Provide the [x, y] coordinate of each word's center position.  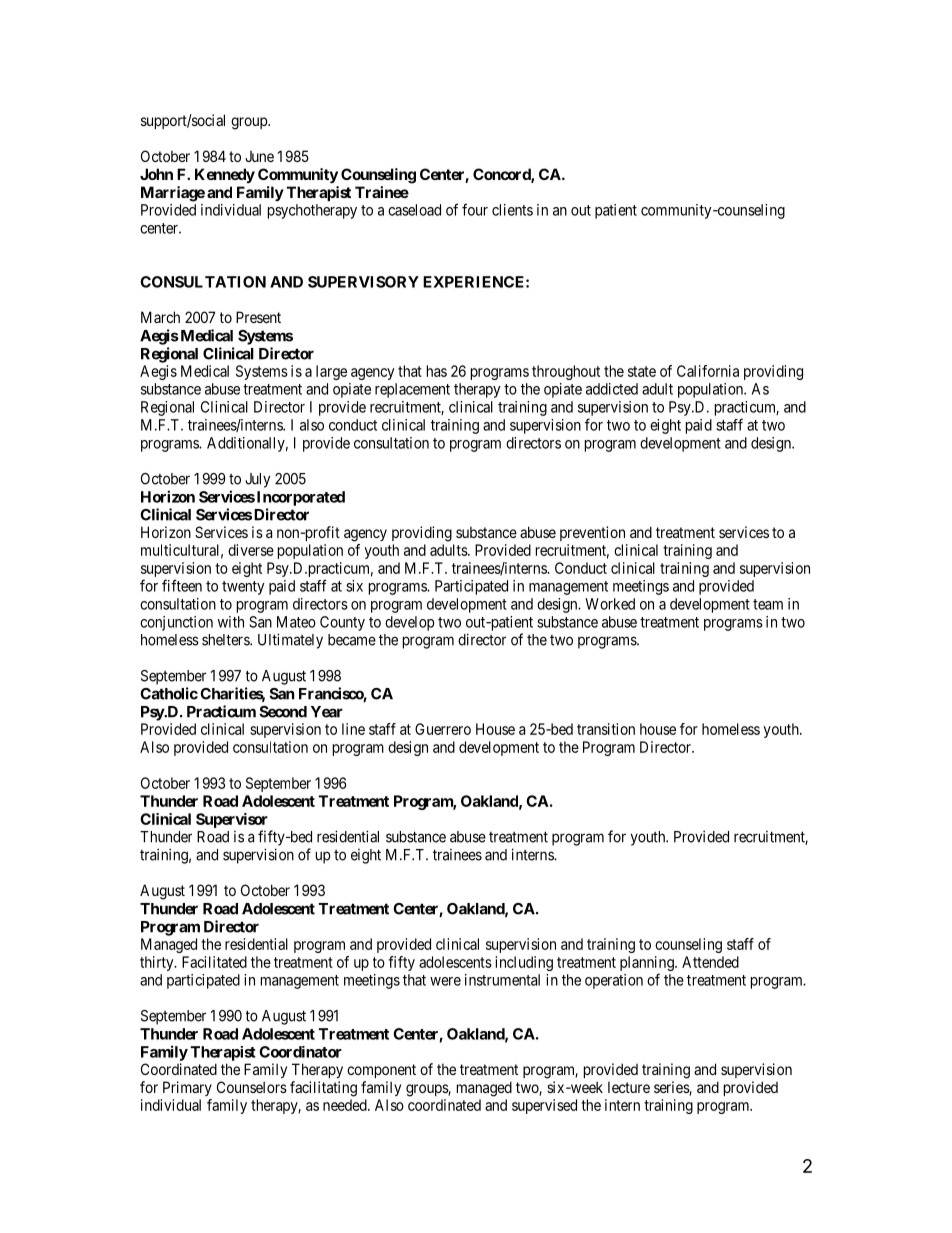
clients [512, 210]
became [352, 640]
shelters [226, 640]
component [381, 1071]
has [437, 371]
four [475, 209]
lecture [629, 1087]
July [257, 480]
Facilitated [214, 962]
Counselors [252, 1087]
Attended [710, 962]
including [524, 963]
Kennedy [225, 175]
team [768, 604]
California [708, 371]
